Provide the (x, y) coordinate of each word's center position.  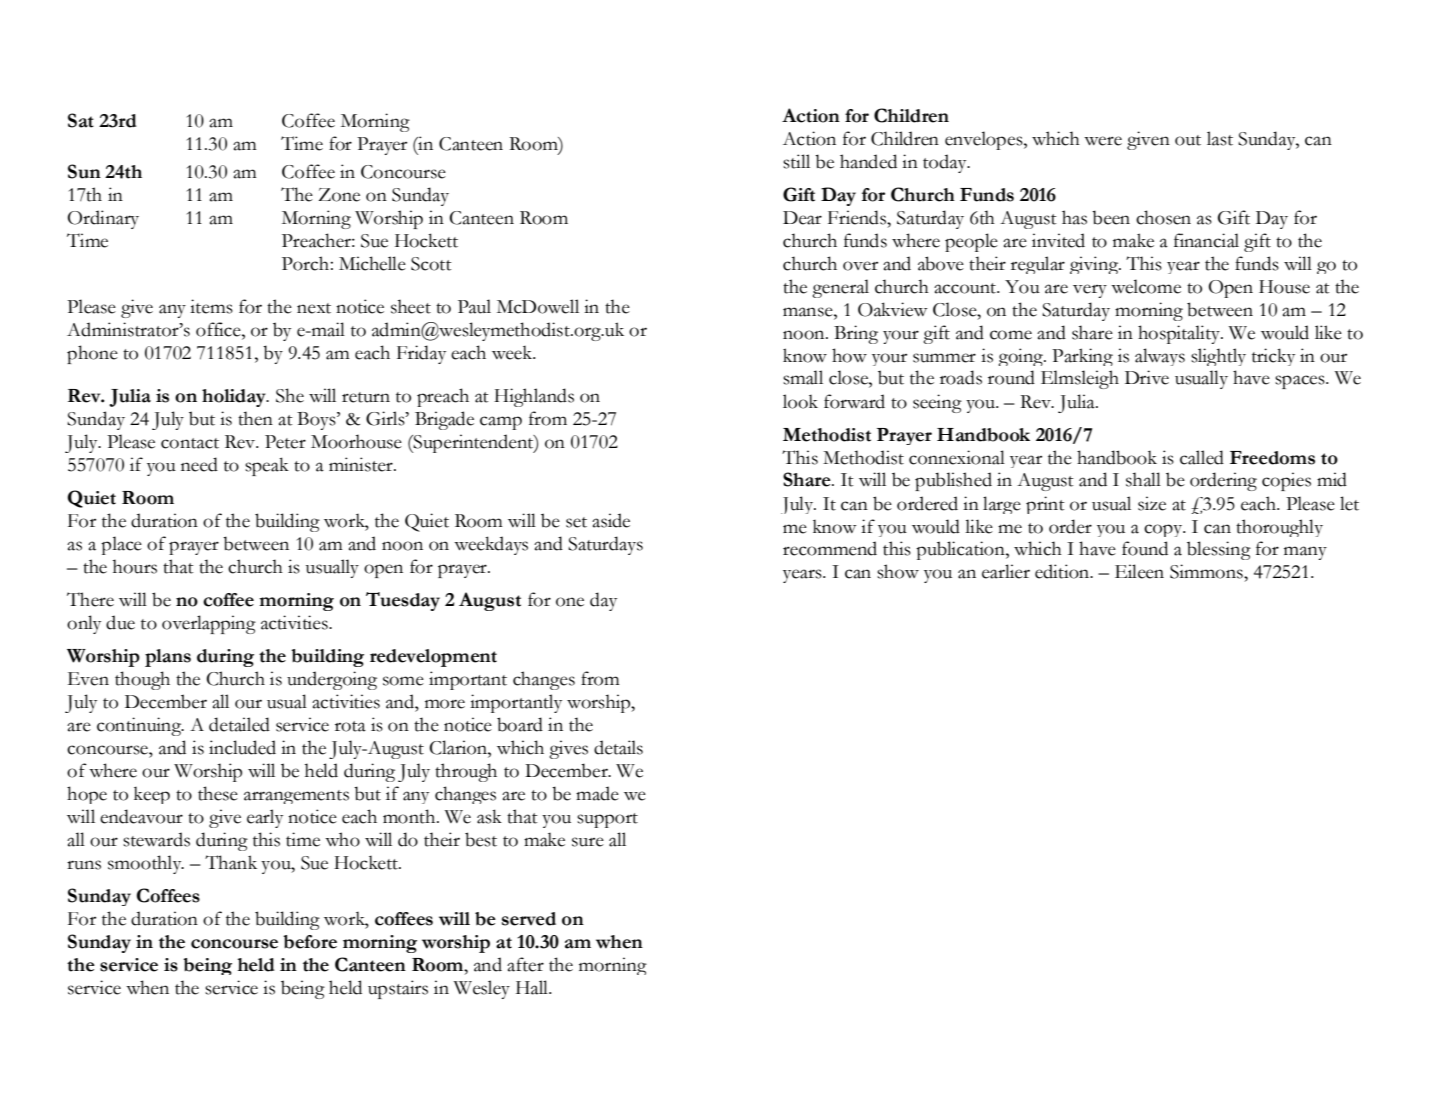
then (255, 418)
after (525, 964)
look (800, 401)
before (310, 942)
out (1188, 140)
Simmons (1207, 571)
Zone (339, 195)
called (1202, 457)
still (796, 161)
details (618, 747)
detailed (239, 724)
